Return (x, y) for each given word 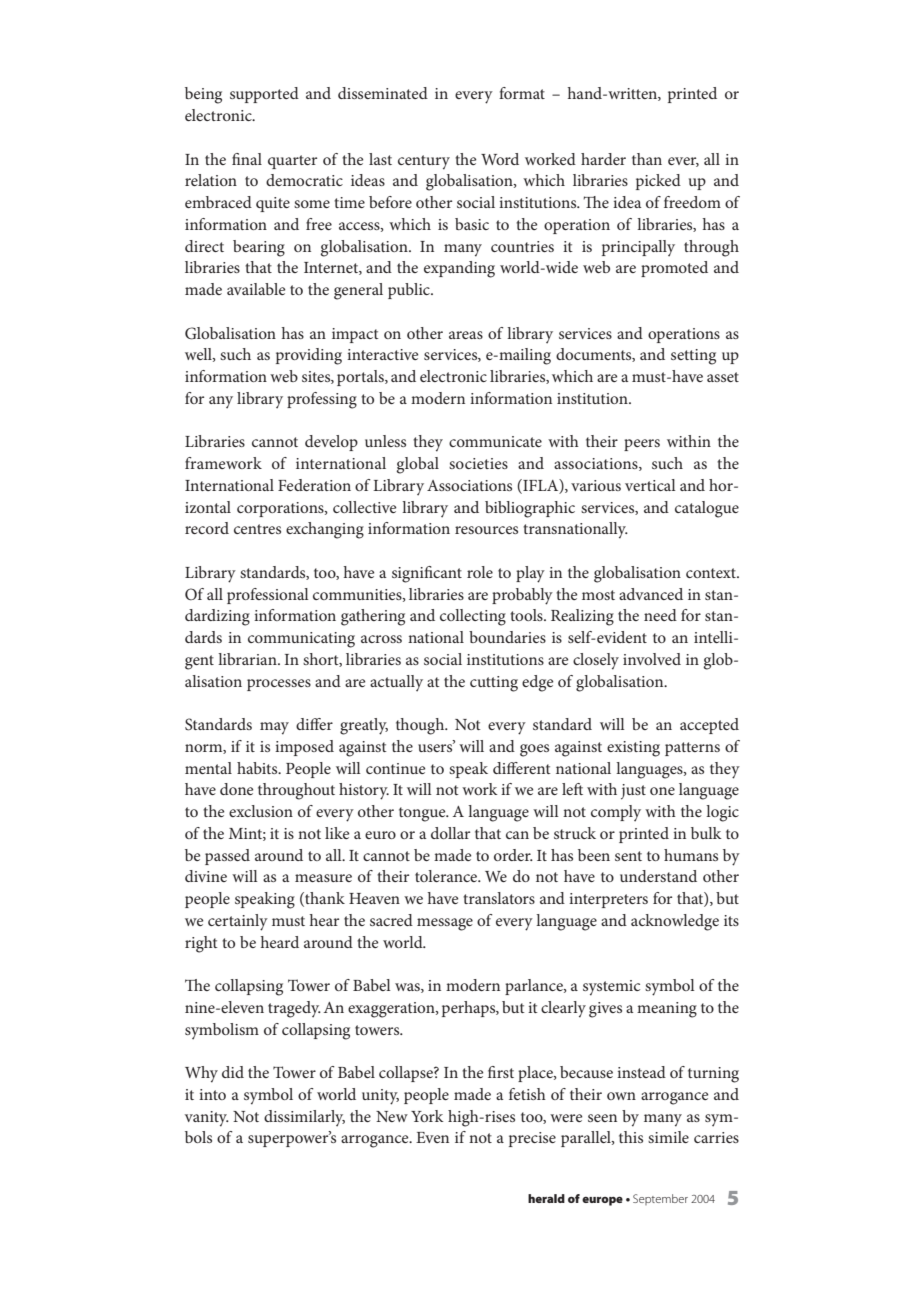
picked (658, 182)
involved (652, 659)
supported (264, 95)
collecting (473, 617)
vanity (207, 1119)
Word (500, 159)
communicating (301, 640)
